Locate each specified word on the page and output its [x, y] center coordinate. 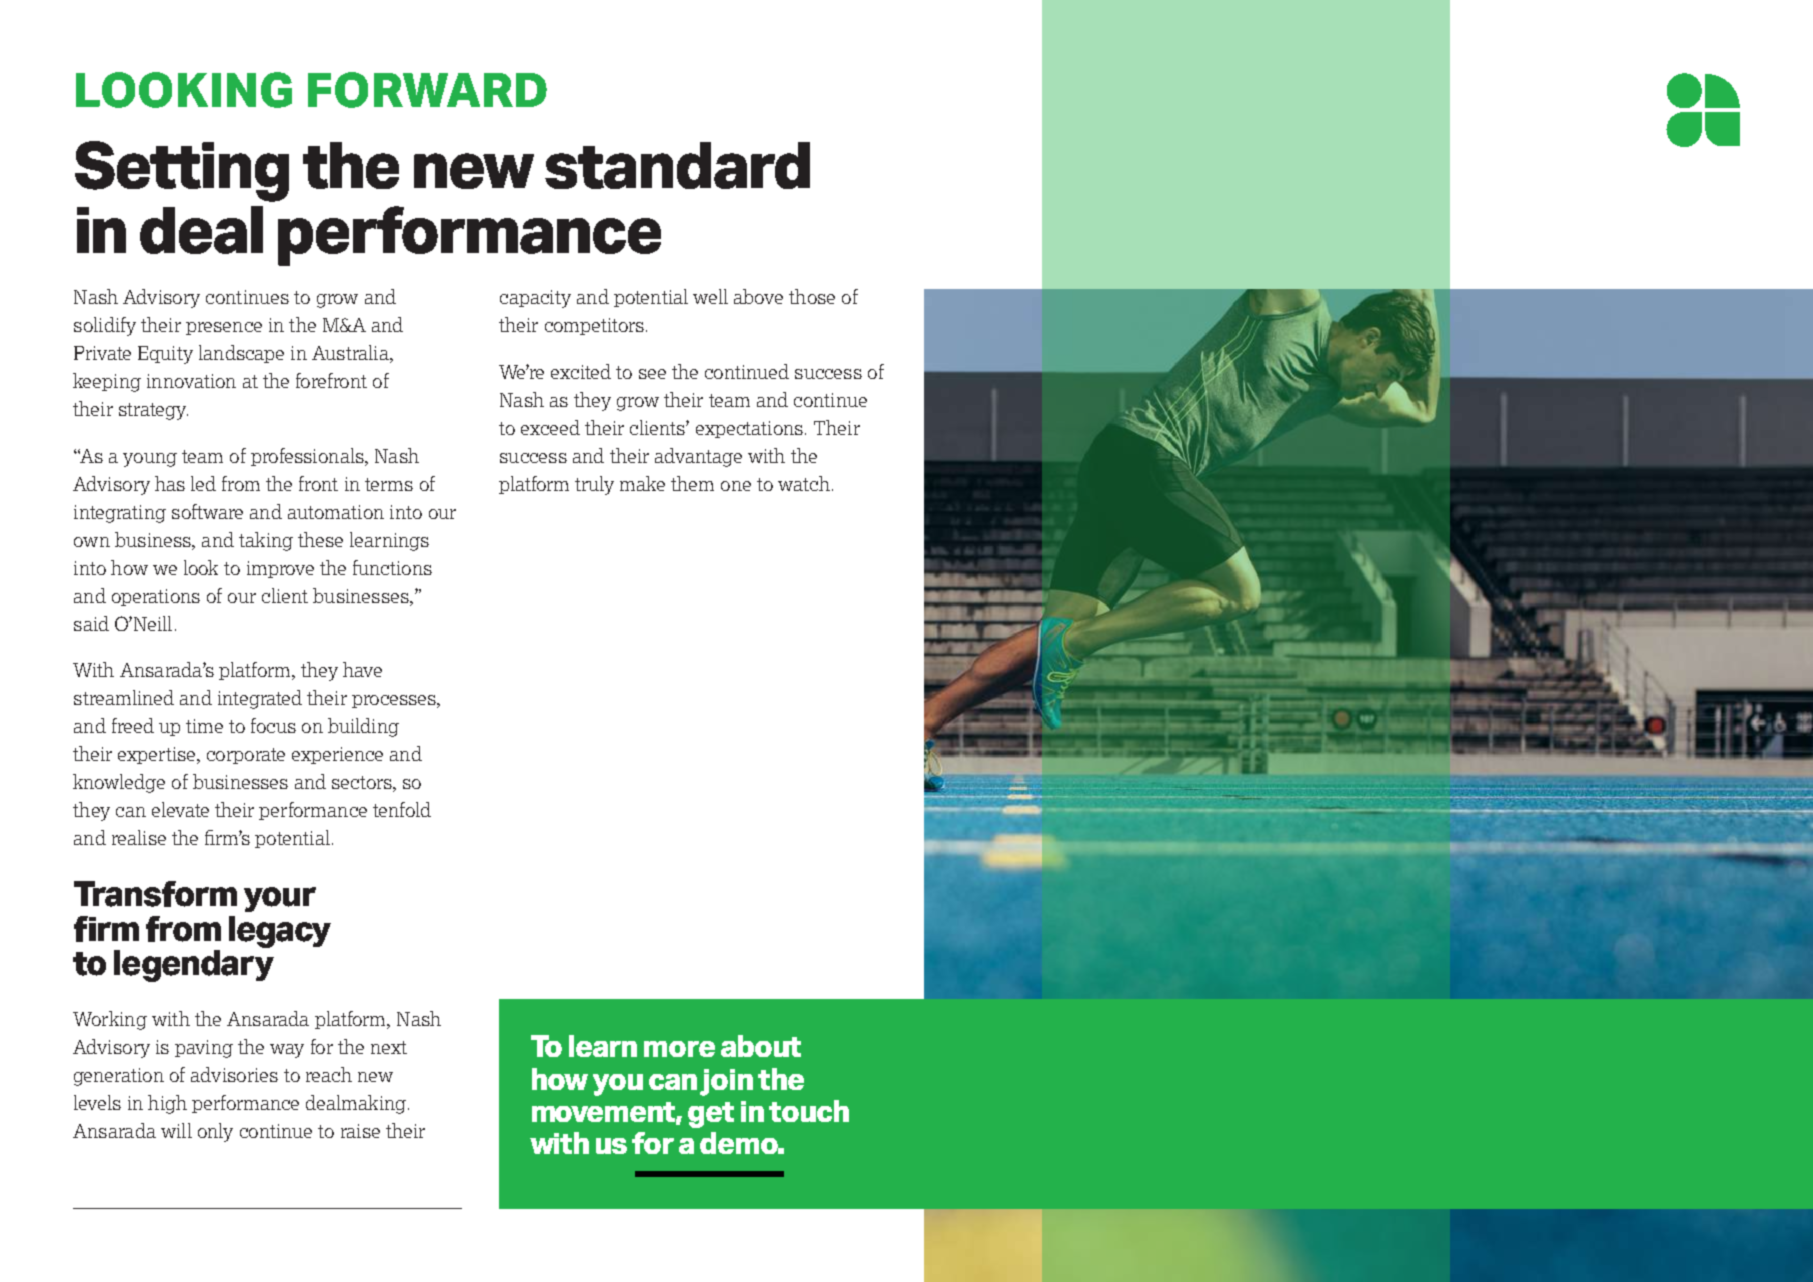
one [736, 486]
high [167, 1104]
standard [677, 165]
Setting [182, 171]
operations [156, 597]
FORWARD [427, 90]
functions [392, 567]
